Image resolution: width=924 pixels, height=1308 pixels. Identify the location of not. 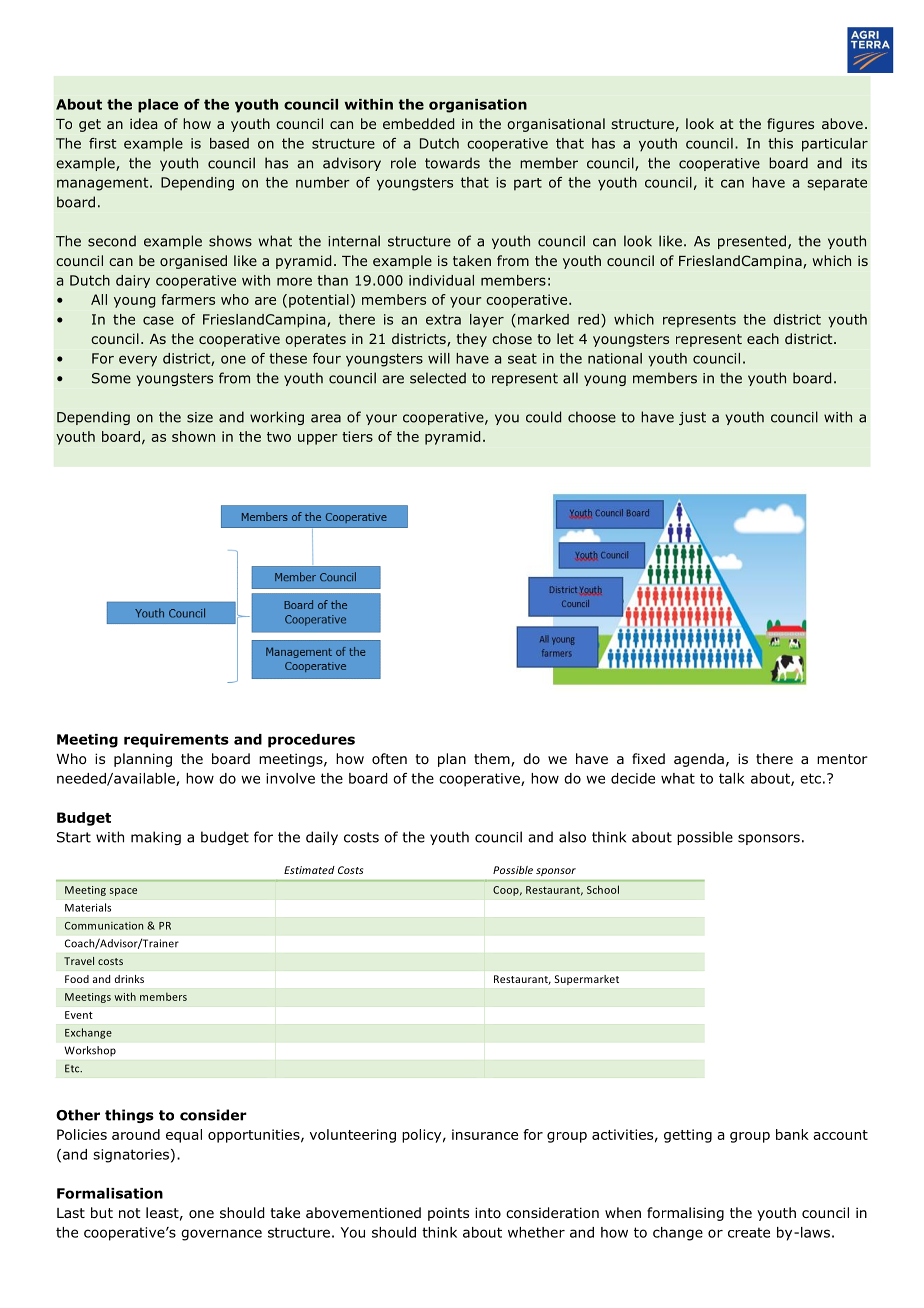
(130, 1213).
